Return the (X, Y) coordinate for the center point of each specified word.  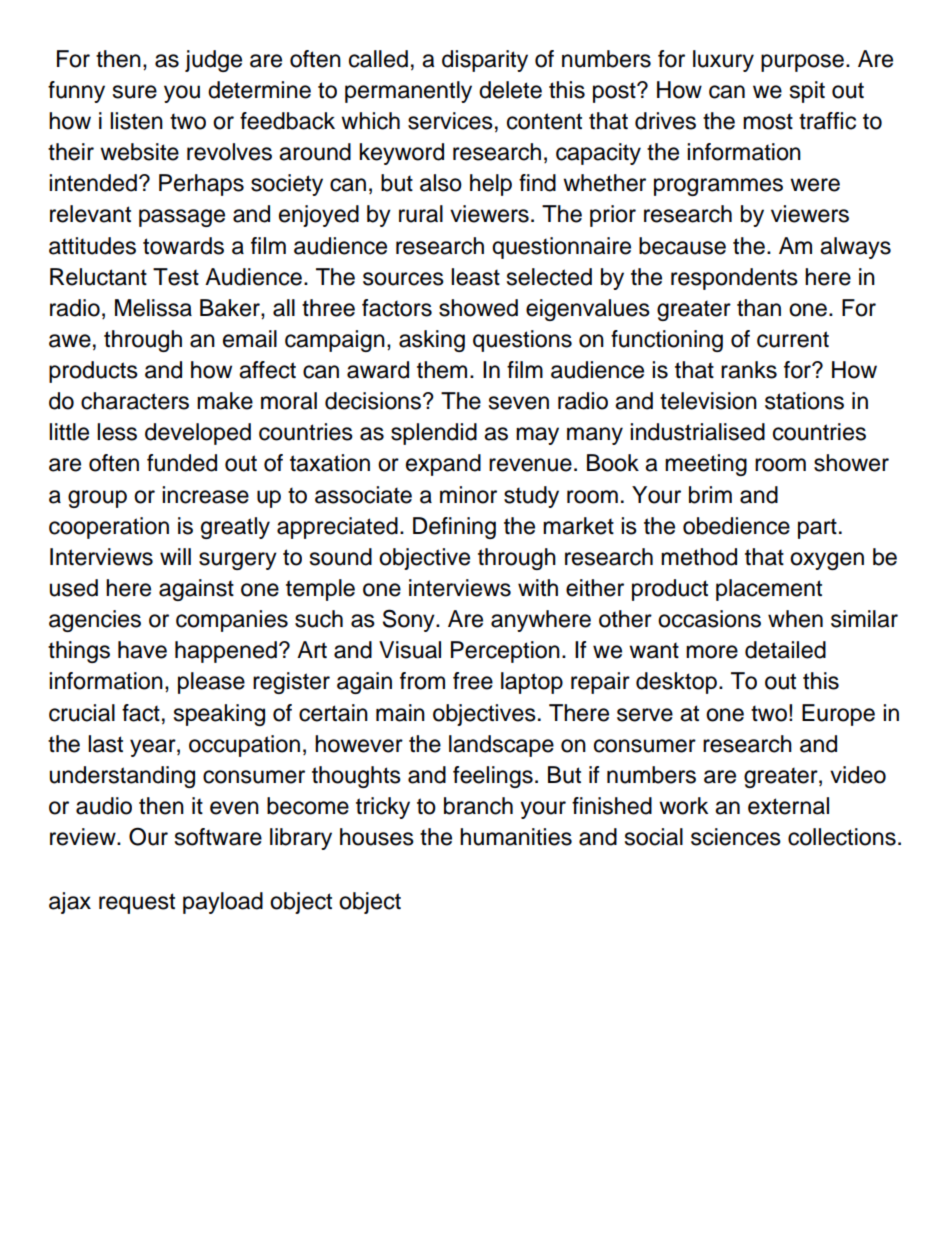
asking (432, 341)
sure (135, 92)
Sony (410, 620)
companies (232, 621)
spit (807, 92)
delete (510, 90)
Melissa (153, 308)
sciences (736, 837)
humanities (516, 837)
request (137, 903)
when (795, 619)
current (793, 339)
